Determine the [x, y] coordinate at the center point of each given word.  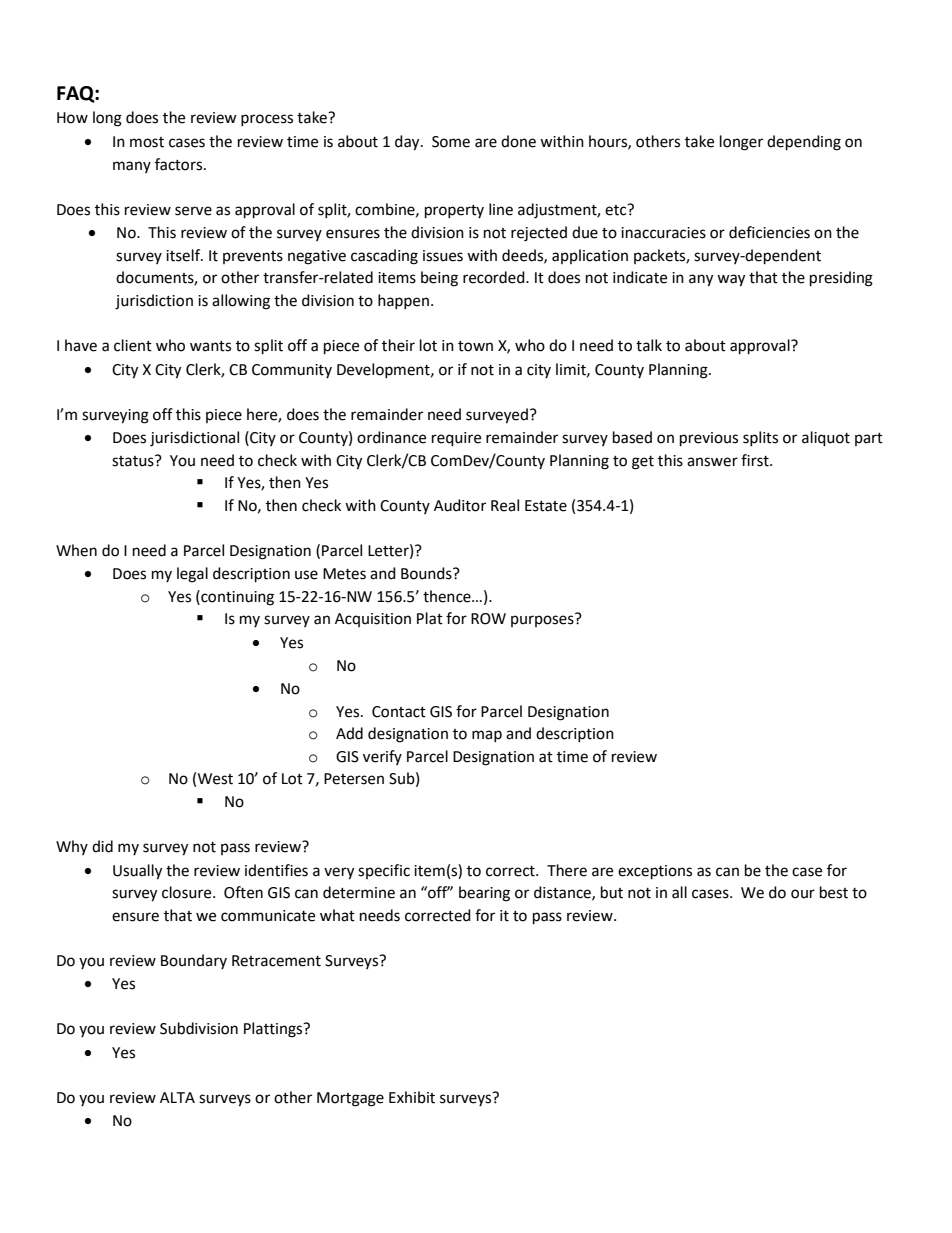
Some [451, 142]
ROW [488, 619]
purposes [542, 621]
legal [192, 575]
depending [804, 143]
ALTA [177, 1097]
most [147, 142]
